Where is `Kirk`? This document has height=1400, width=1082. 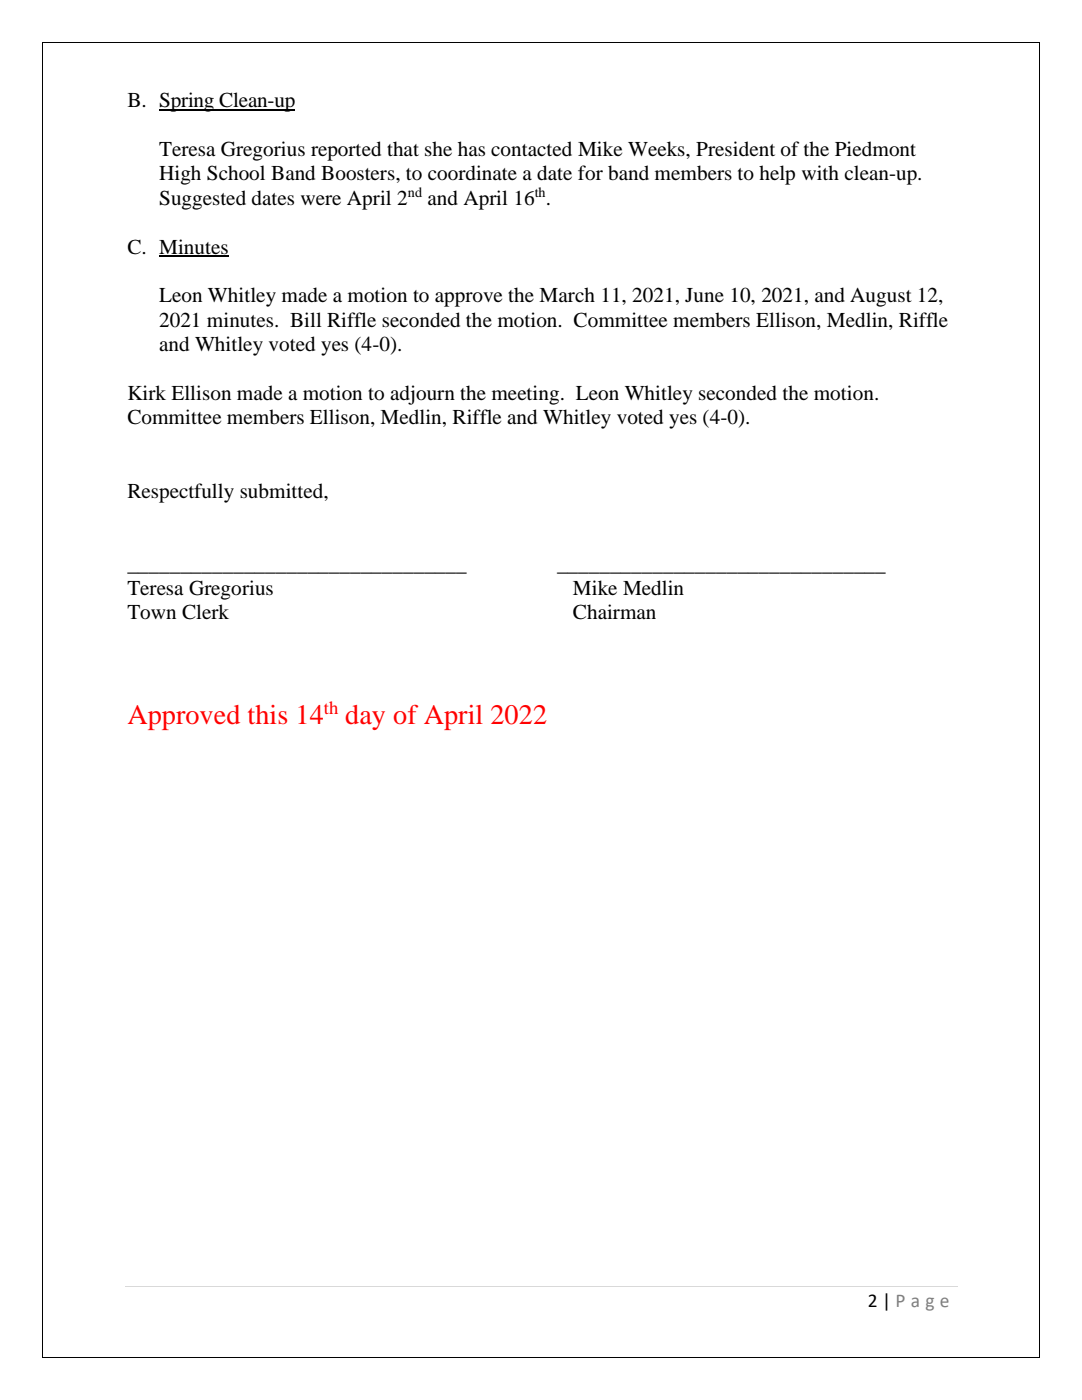 Kirk is located at coordinates (147, 392).
